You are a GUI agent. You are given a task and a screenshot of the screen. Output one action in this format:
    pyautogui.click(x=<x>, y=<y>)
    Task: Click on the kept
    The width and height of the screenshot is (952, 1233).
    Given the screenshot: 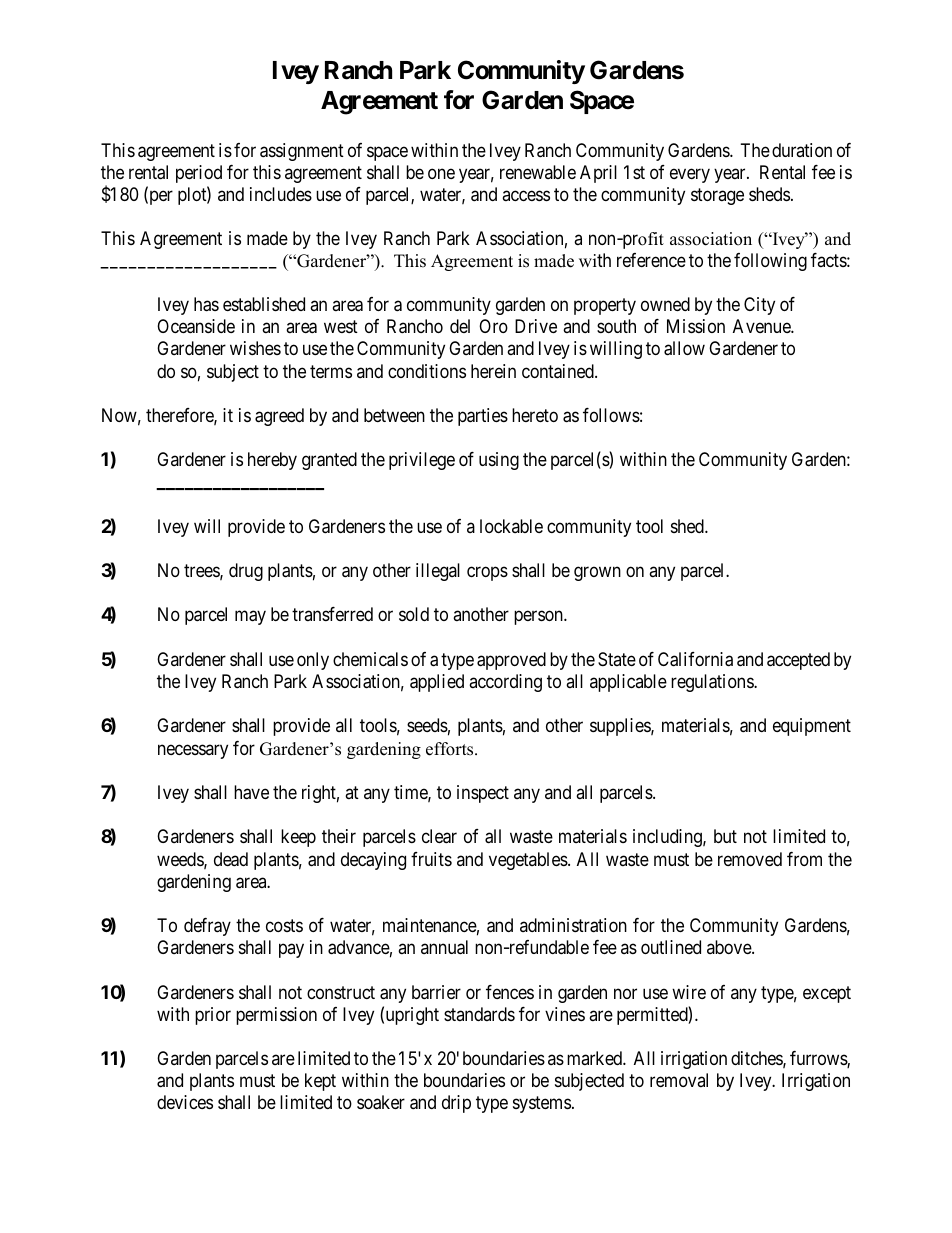 What is the action you would take?
    pyautogui.click(x=320, y=1082)
